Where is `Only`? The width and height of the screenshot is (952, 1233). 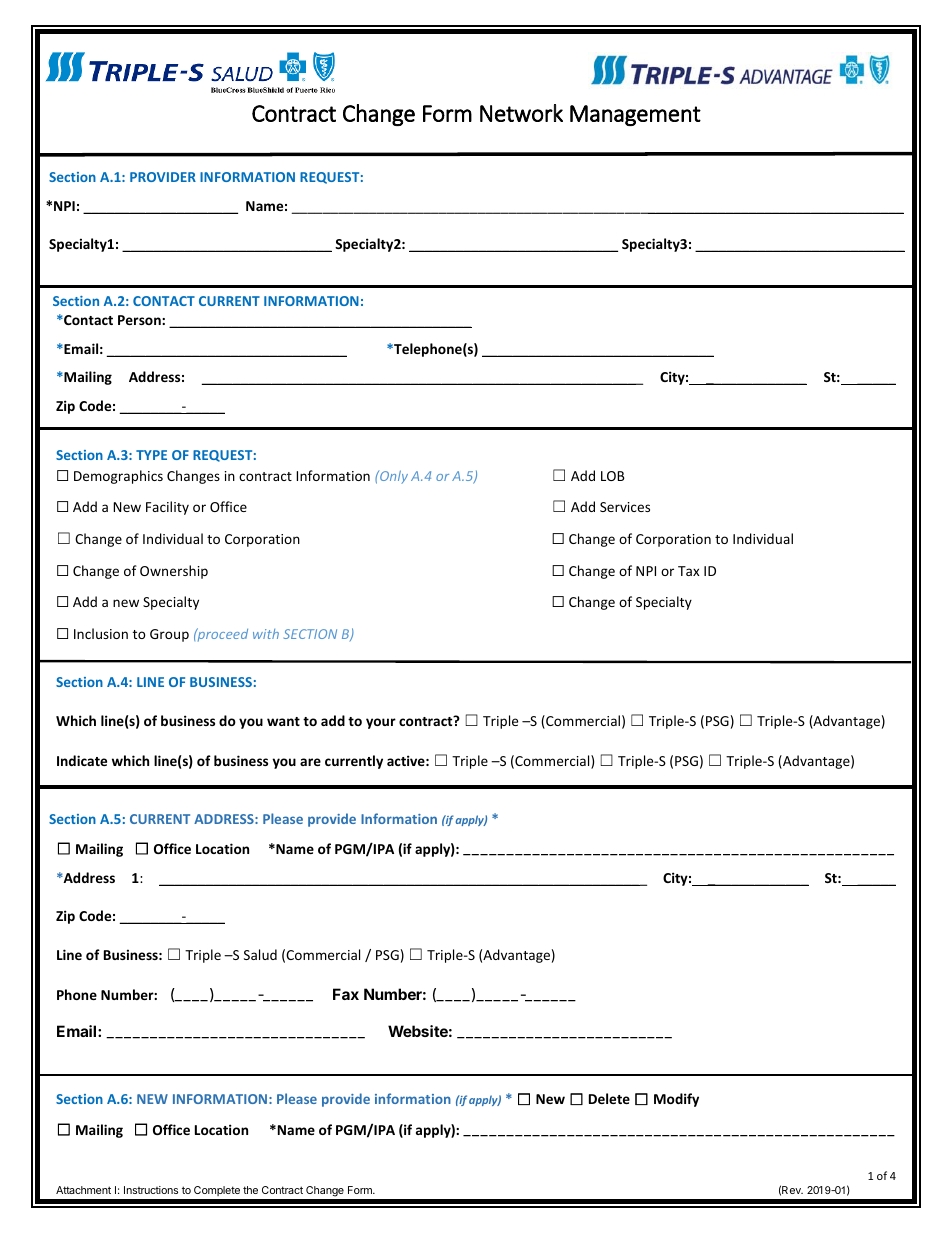 Only is located at coordinates (393, 477).
